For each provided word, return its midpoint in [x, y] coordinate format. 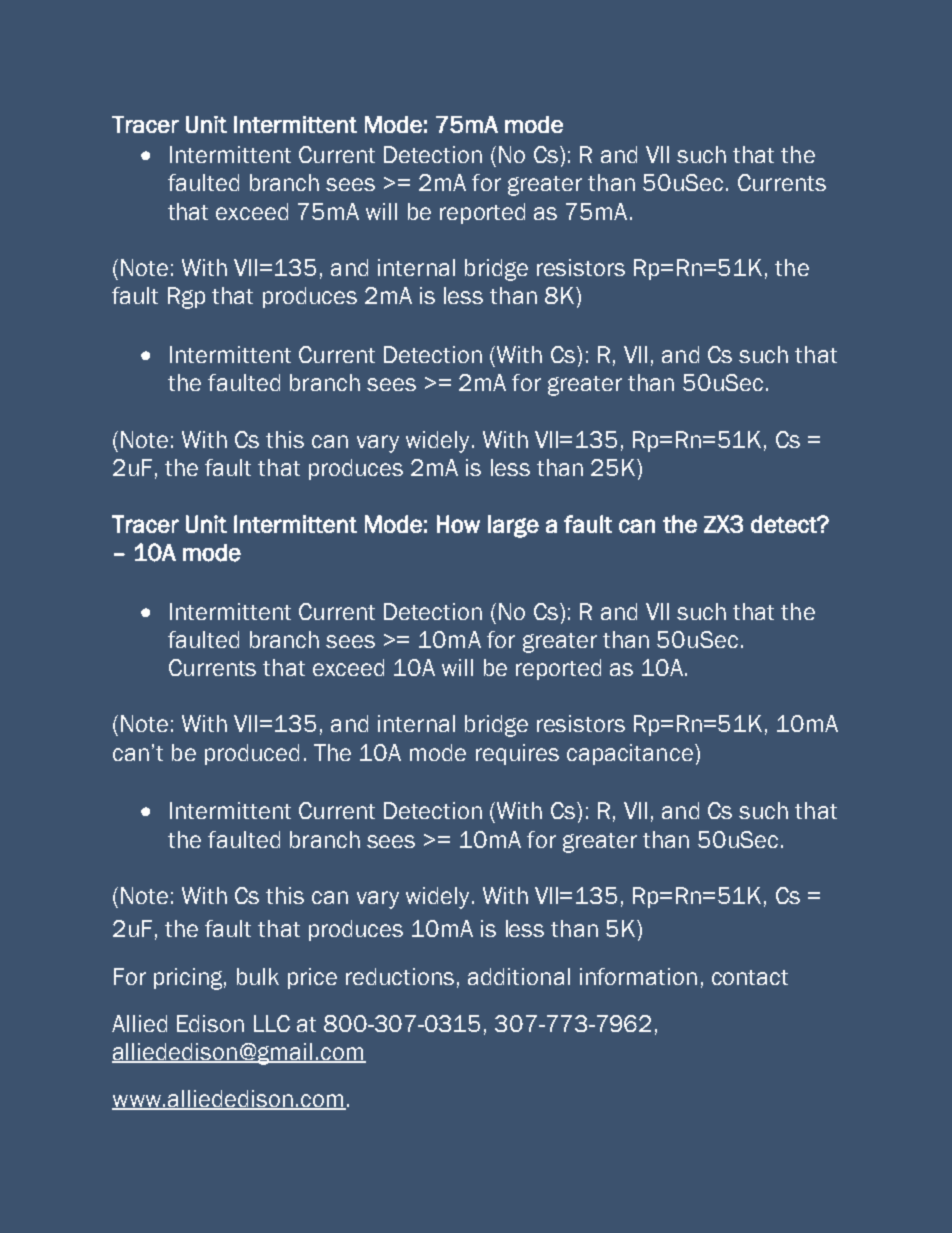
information [638, 976]
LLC [272, 1023]
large [513, 526]
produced [252, 754]
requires [517, 754]
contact [750, 977]
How [458, 524]
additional [519, 976]
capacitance [630, 754]
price [312, 978]
